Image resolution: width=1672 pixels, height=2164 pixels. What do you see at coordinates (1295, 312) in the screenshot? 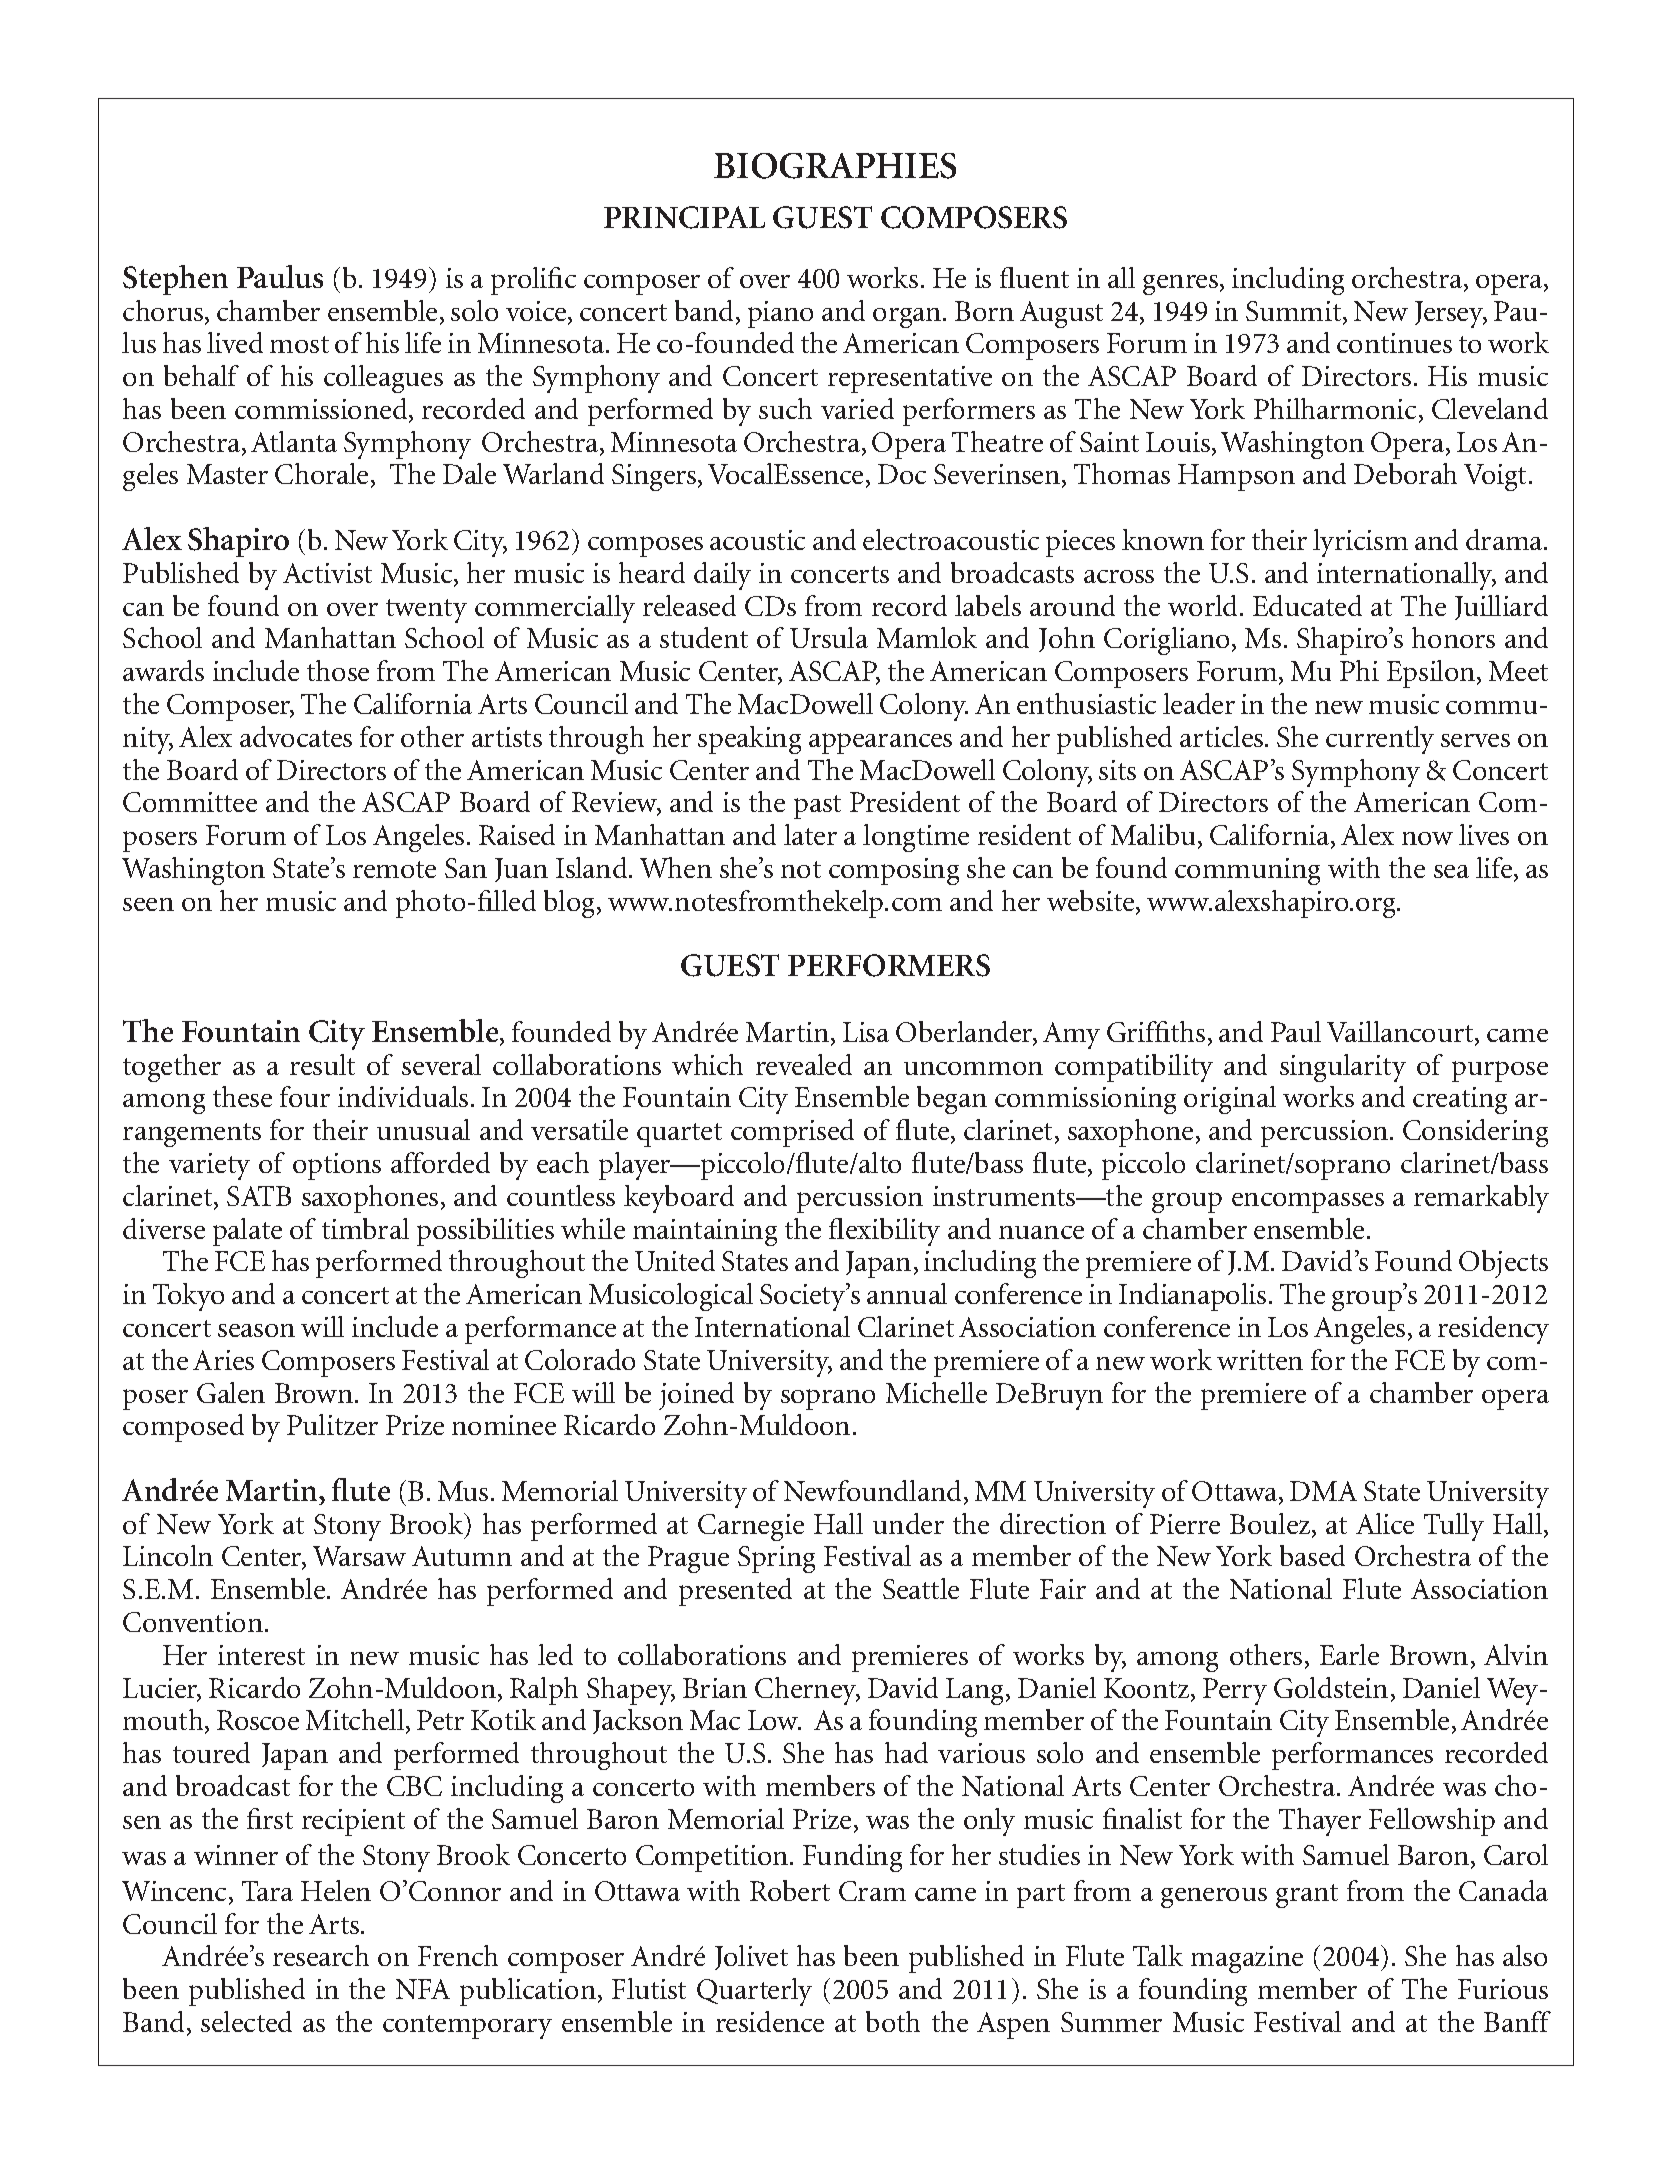
I see `Summit` at bounding box center [1295, 312].
